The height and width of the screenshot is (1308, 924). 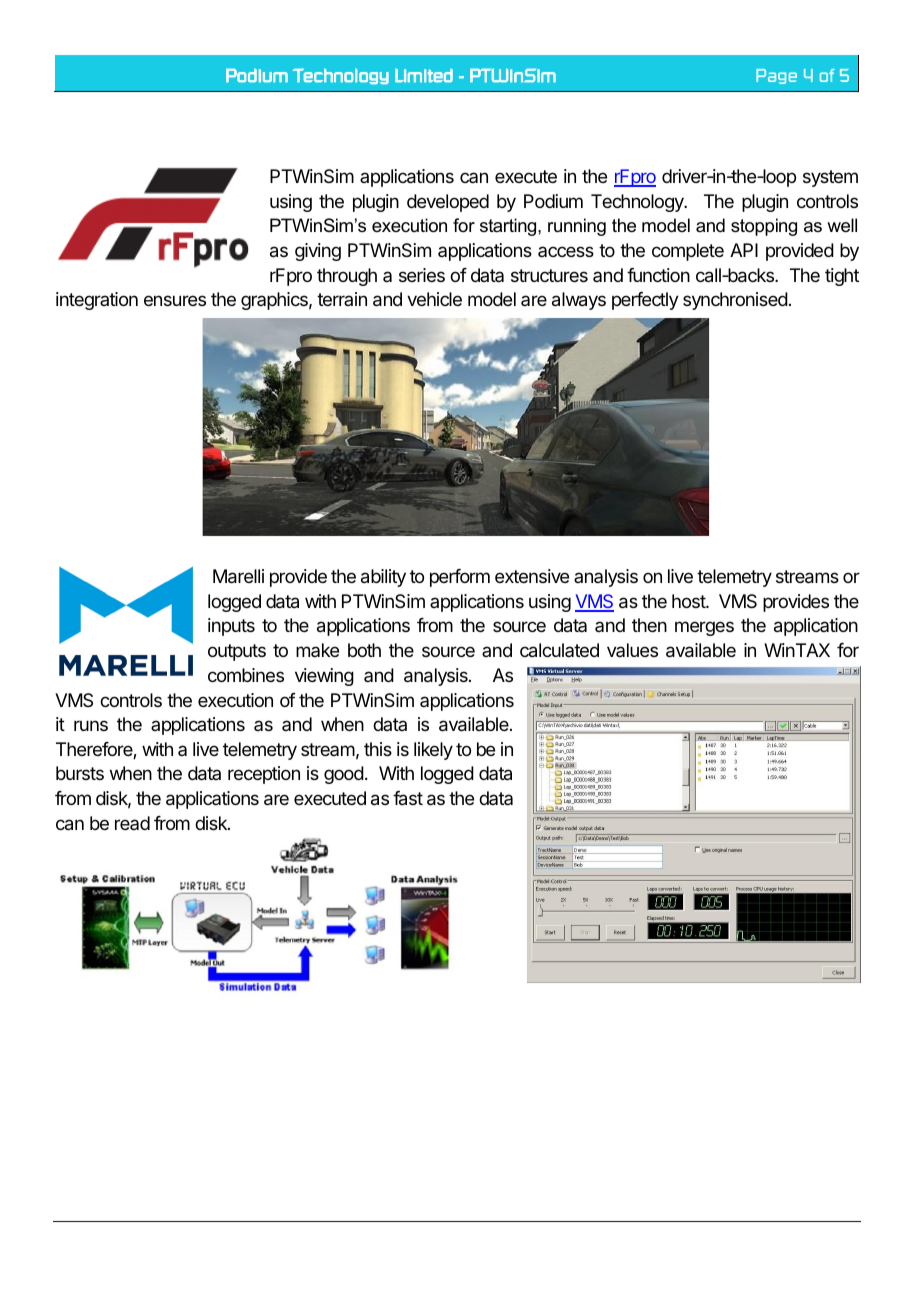 What do you see at coordinates (97, 301) in the screenshot?
I see `integration` at bounding box center [97, 301].
